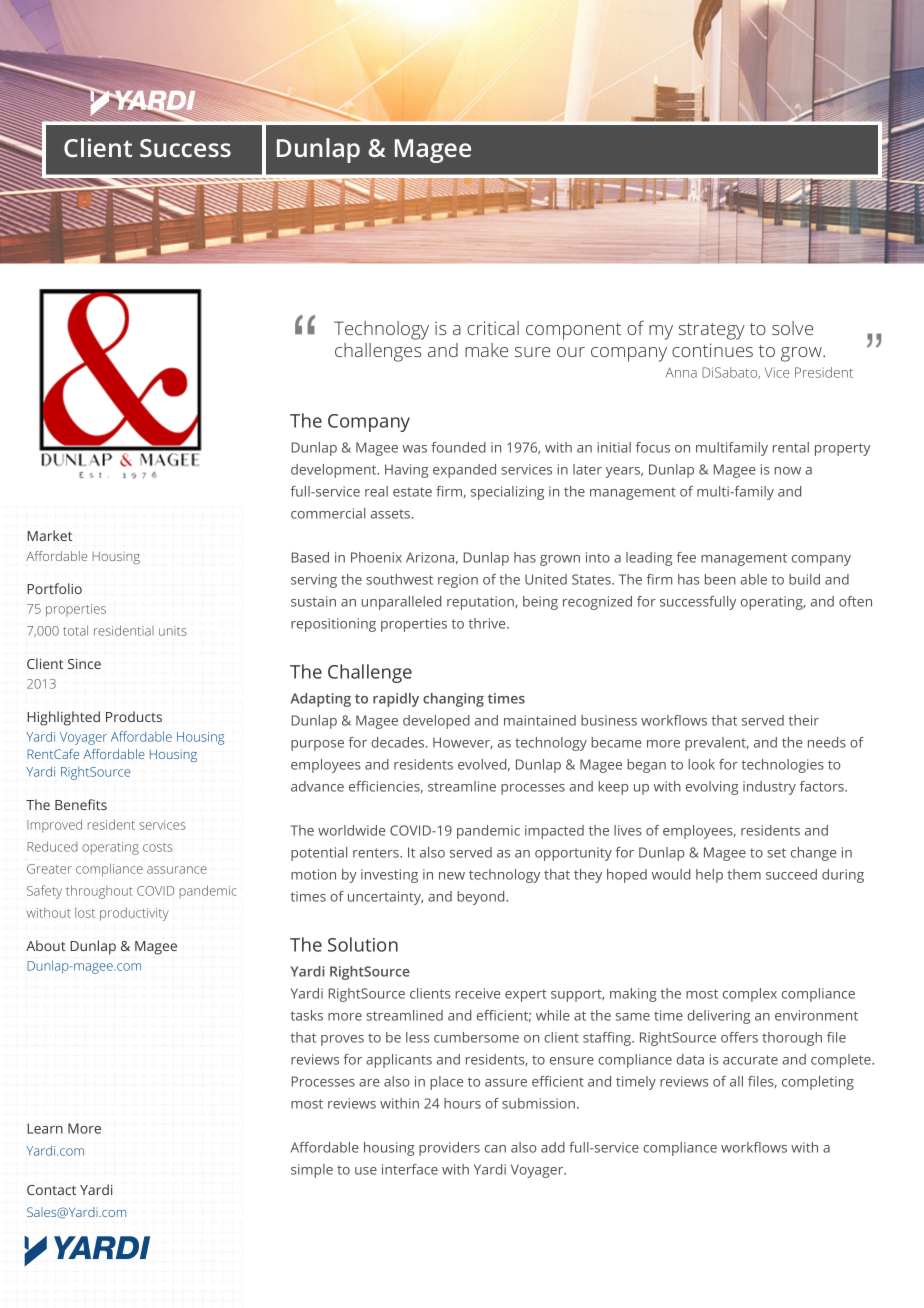 The height and width of the document is (1308, 924). I want to click on thrive, so click(488, 623).
